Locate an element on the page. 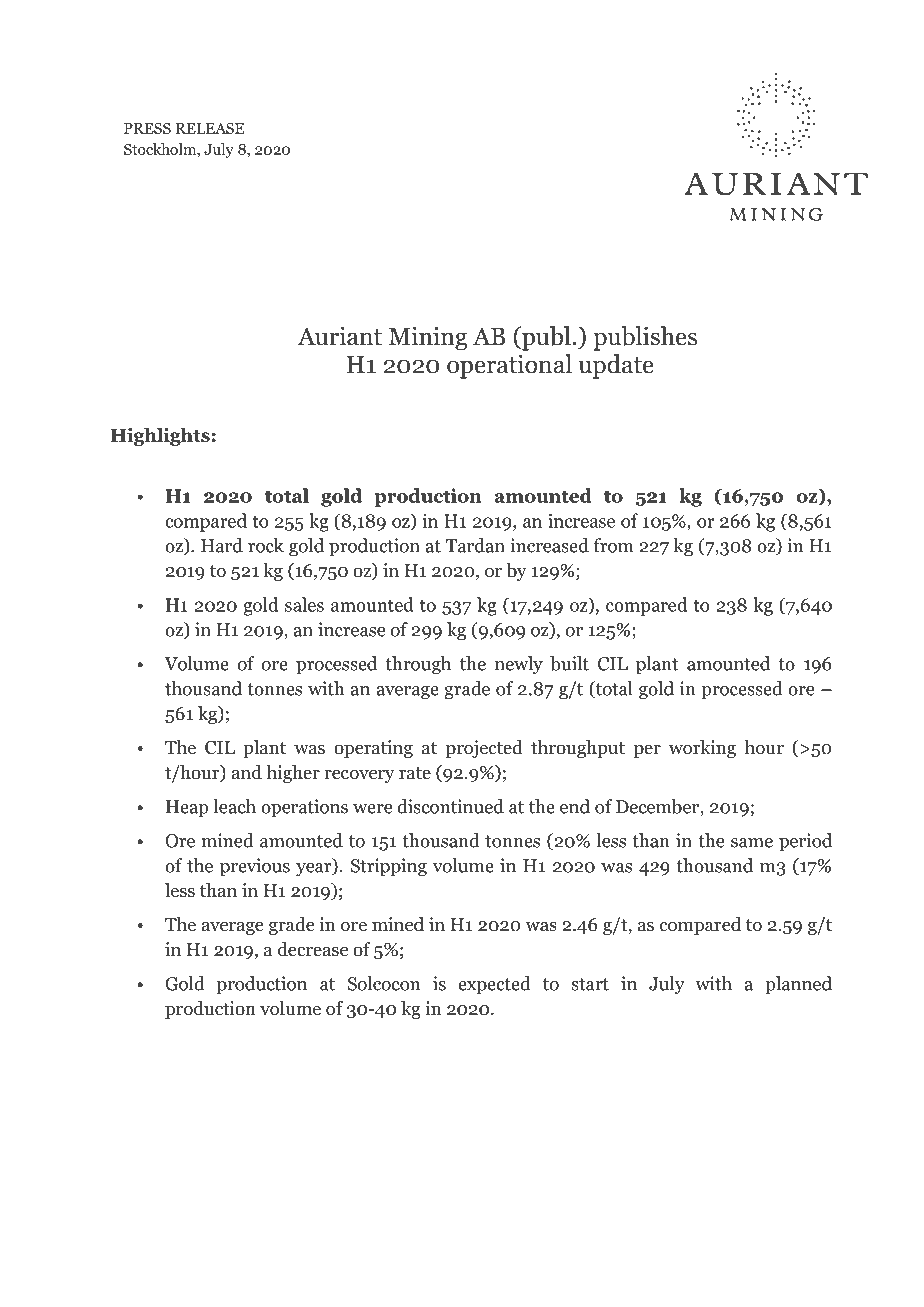 Image resolution: width=924 pixels, height=1307 pixels. expected is located at coordinates (494, 985).
